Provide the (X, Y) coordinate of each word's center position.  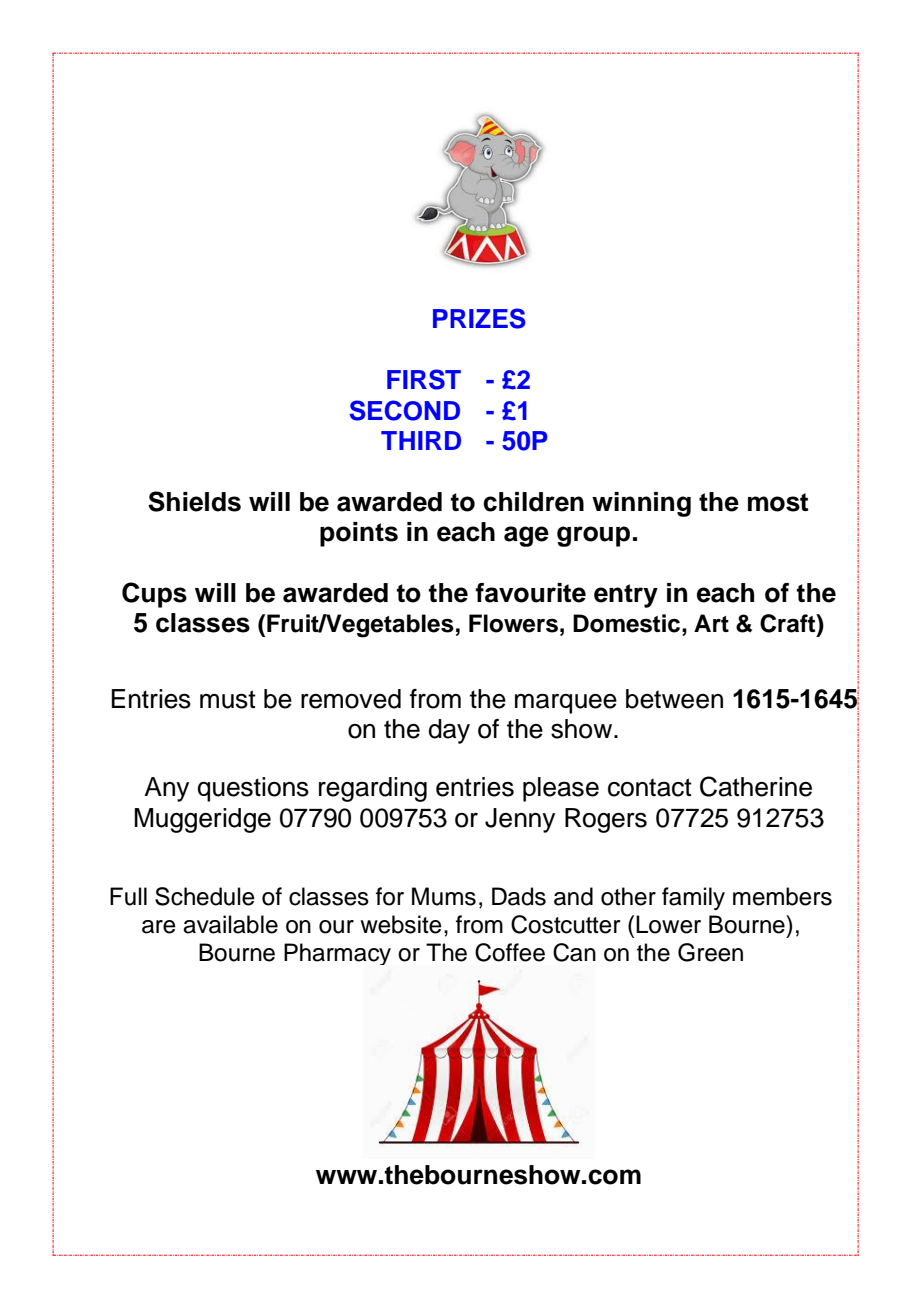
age (526, 536)
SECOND (404, 410)
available (230, 924)
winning (641, 504)
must (228, 699)
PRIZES (479, 318)
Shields (194, 501)
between (674, 699)
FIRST (424, 379)
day (449, 731)
